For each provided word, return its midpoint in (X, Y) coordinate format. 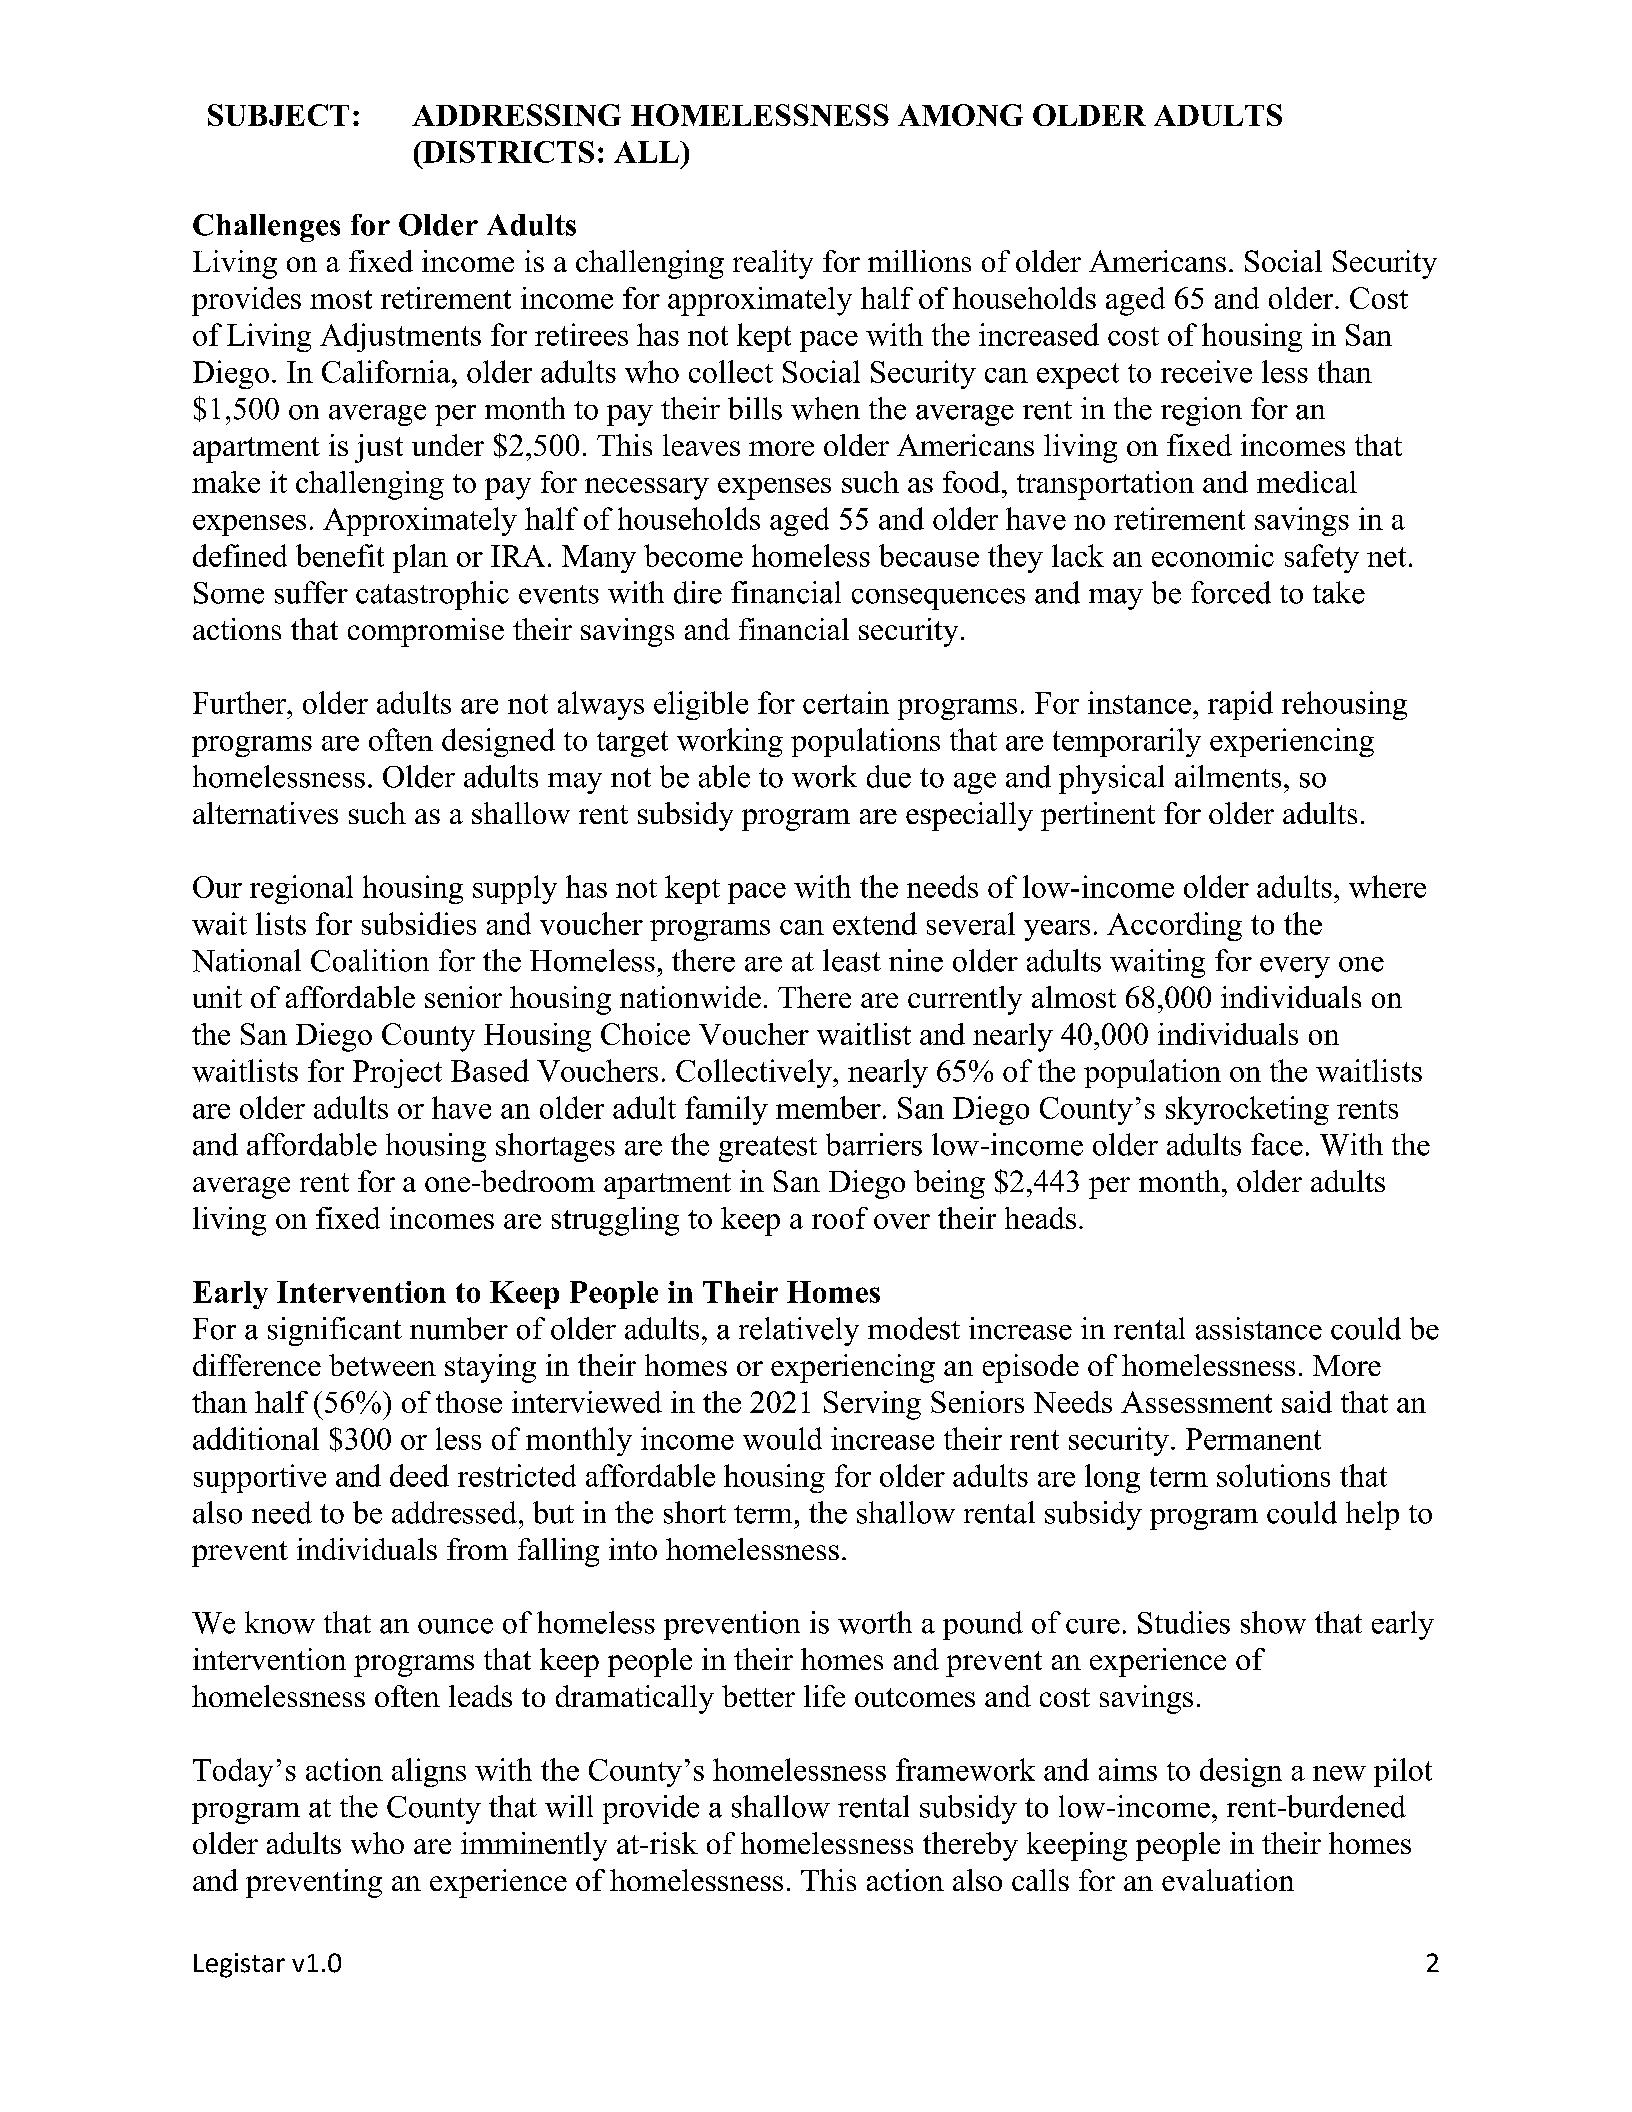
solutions (1273, 1475)
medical (1307, 482)
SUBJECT (278, 115)
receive (1206, 371)
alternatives (265, 813)
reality (773, 264)
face (1277, 1144)
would (782, 1438)
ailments (1228, 776)
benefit (340, 555)
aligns (429, 1772)
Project (397, 1073)
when (825, 408)
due (889, 776)
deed (419, 1475)
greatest (768, 1149)
